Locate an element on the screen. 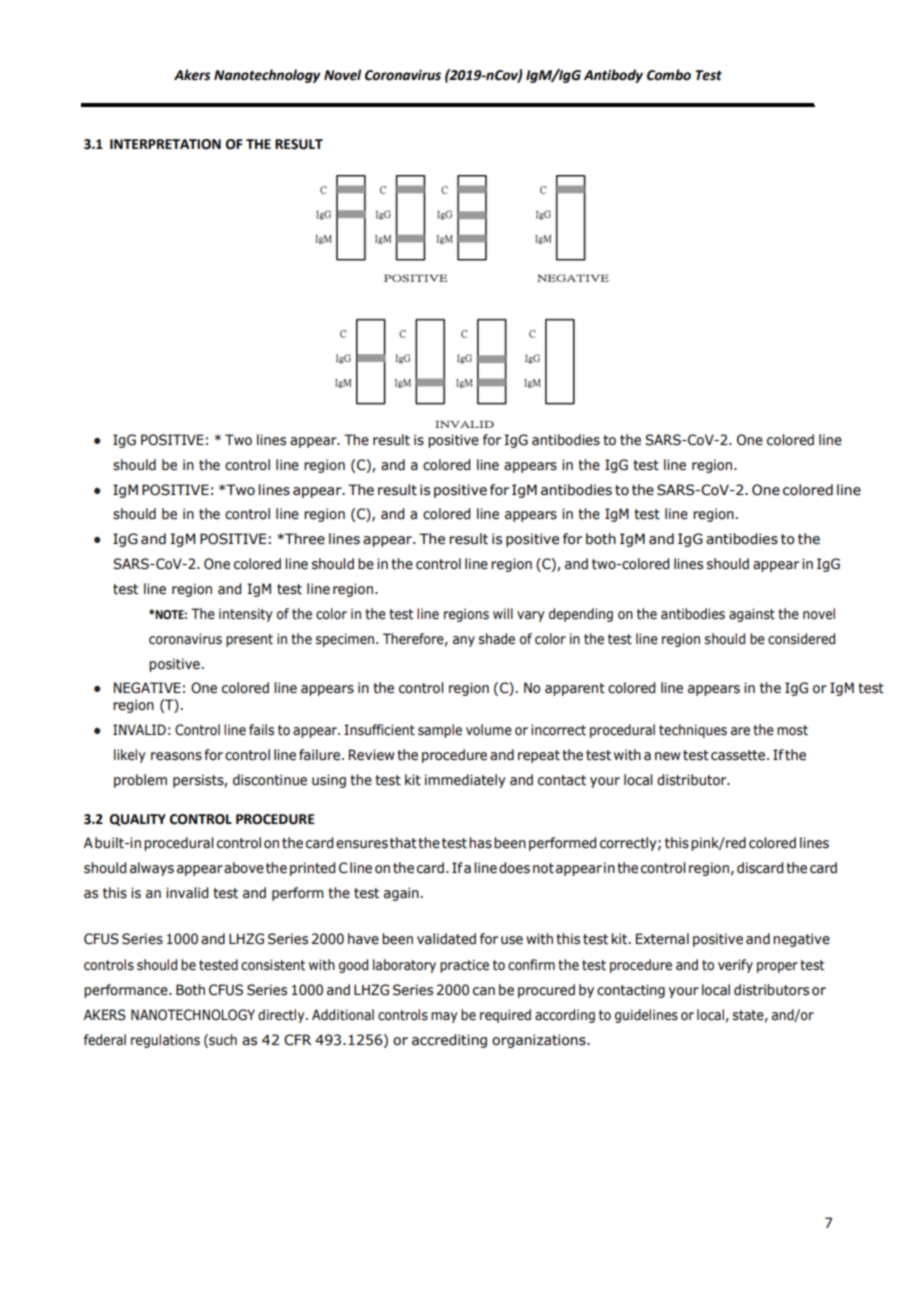 Image resolution: width=924 pixels, height=1307 pixels. Combo is located at coordinates (669, 75).
